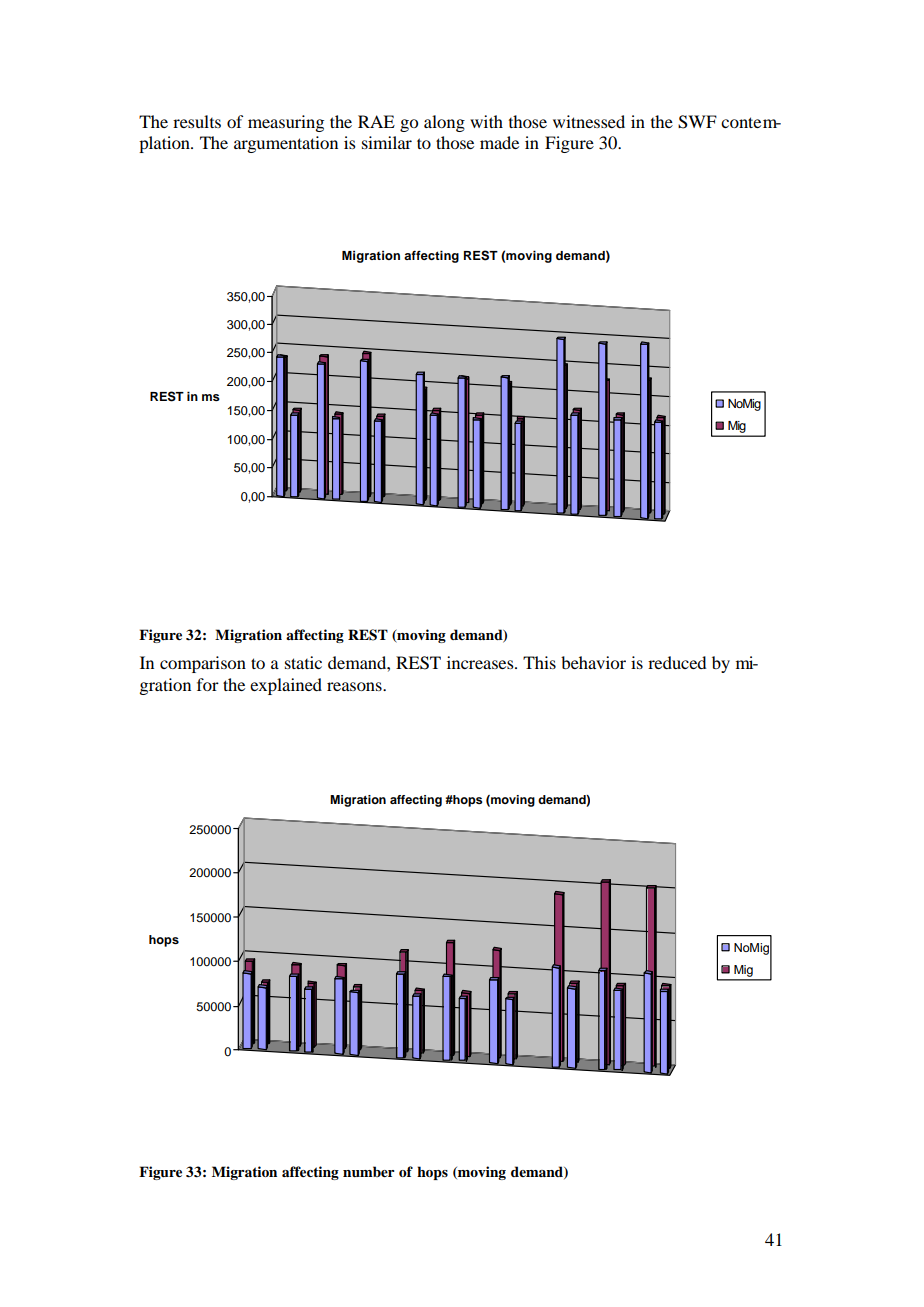  I want to click on argumentation, so click(286, 144).
